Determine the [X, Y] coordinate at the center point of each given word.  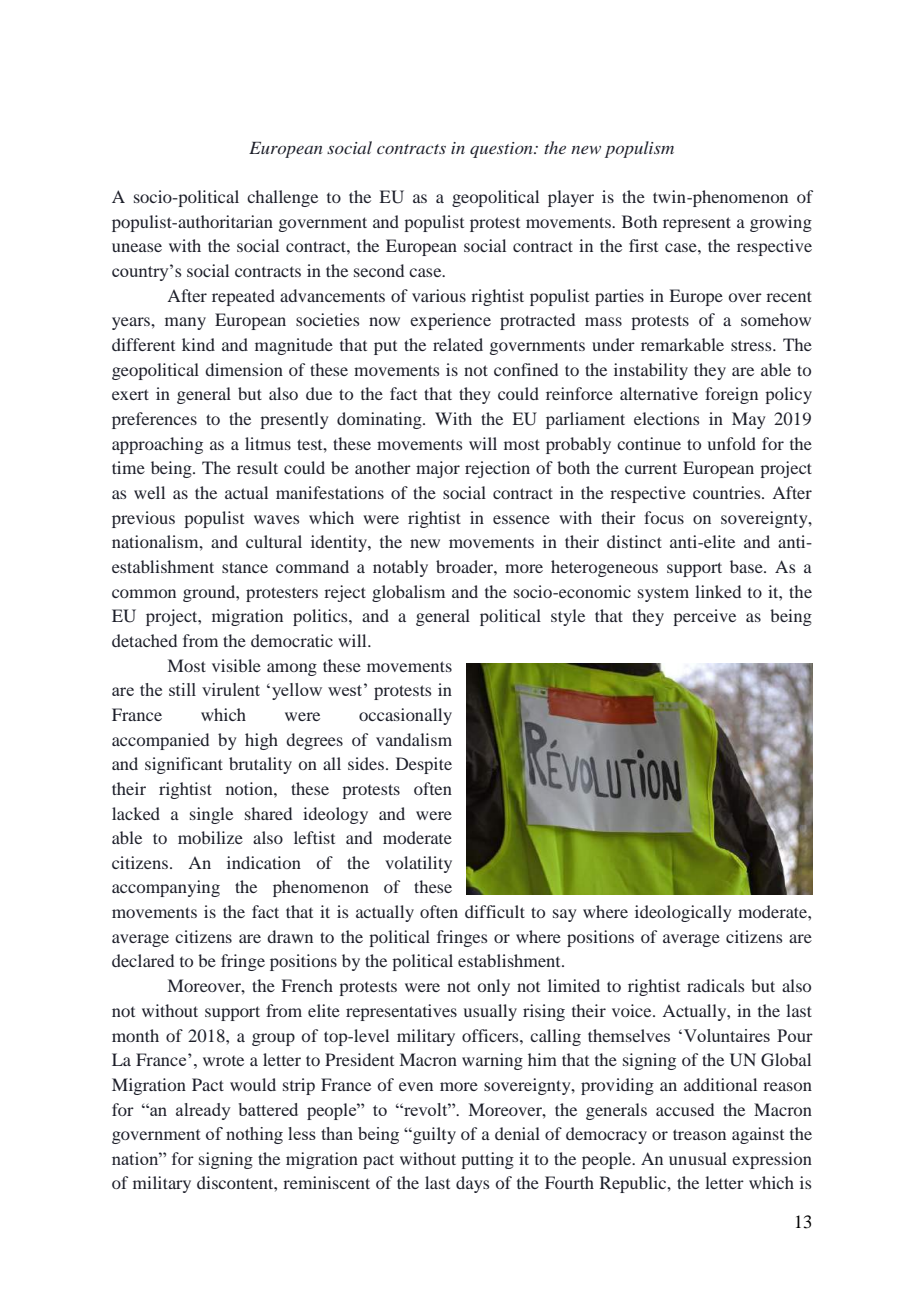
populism [639, 149]
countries [728, 492]
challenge [282, 198]
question [502, 150]
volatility [418, 864]
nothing [254, 1135]
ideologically [683, 913]
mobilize [210, 837]
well [149, 492]
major [438, 469]
